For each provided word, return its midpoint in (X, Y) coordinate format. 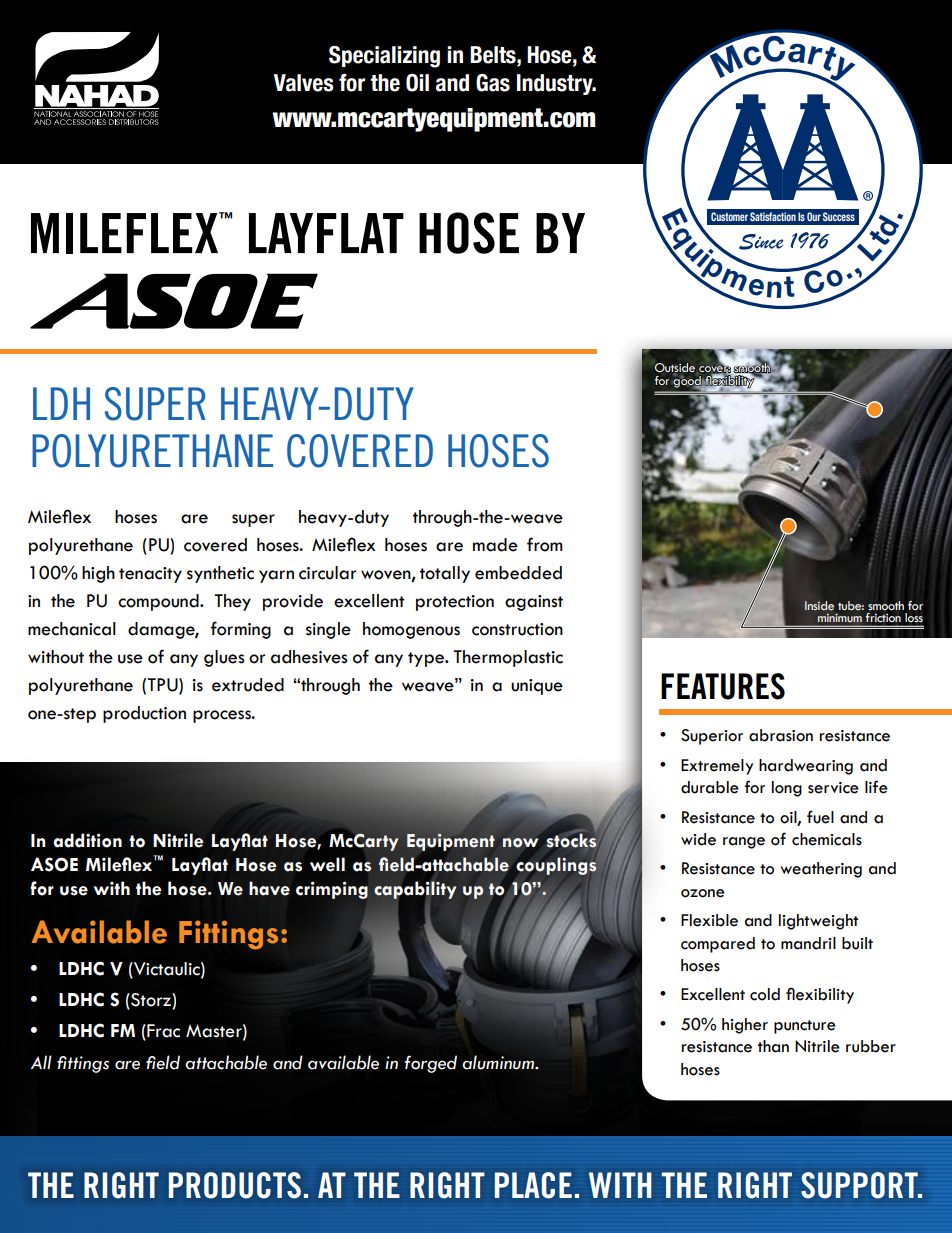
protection (455, 603)
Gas (493, 83)
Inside (819, 605)
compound (159, 602)
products (235, 1185)
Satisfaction (773, 216)
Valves (303, 83)
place (533, 1185)
